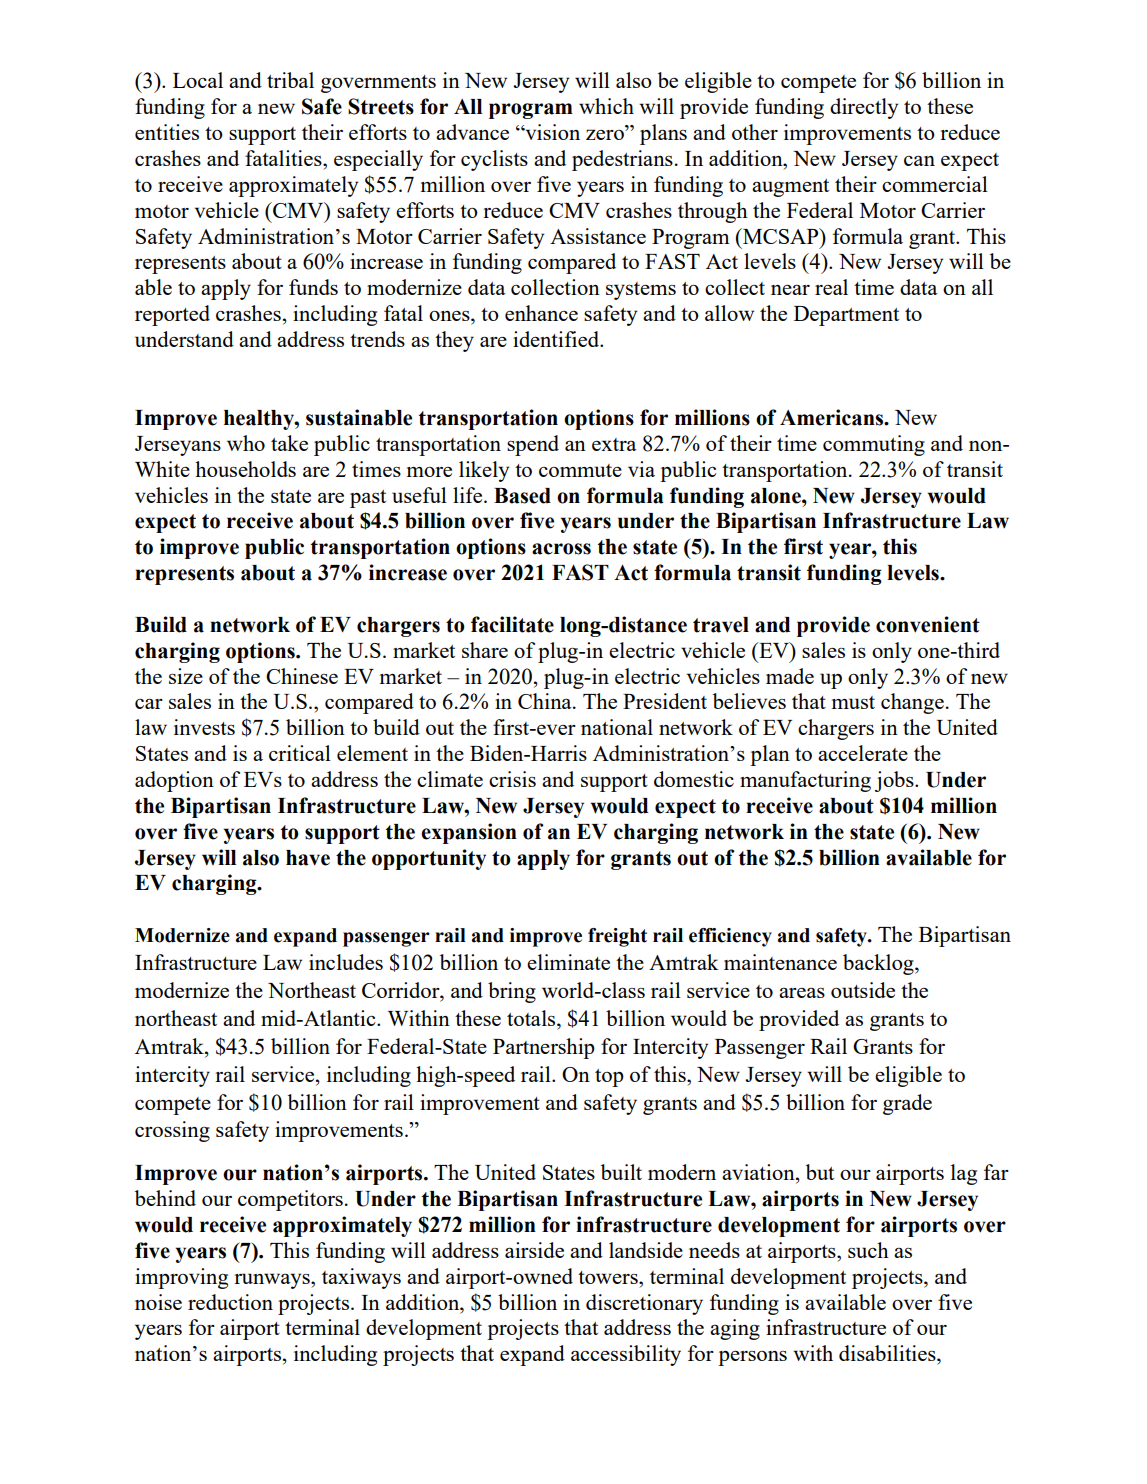 This page has width=1147, height=1484. Describe the element at coordinates (874, 445) in the page. I see `commuting` at that location.
